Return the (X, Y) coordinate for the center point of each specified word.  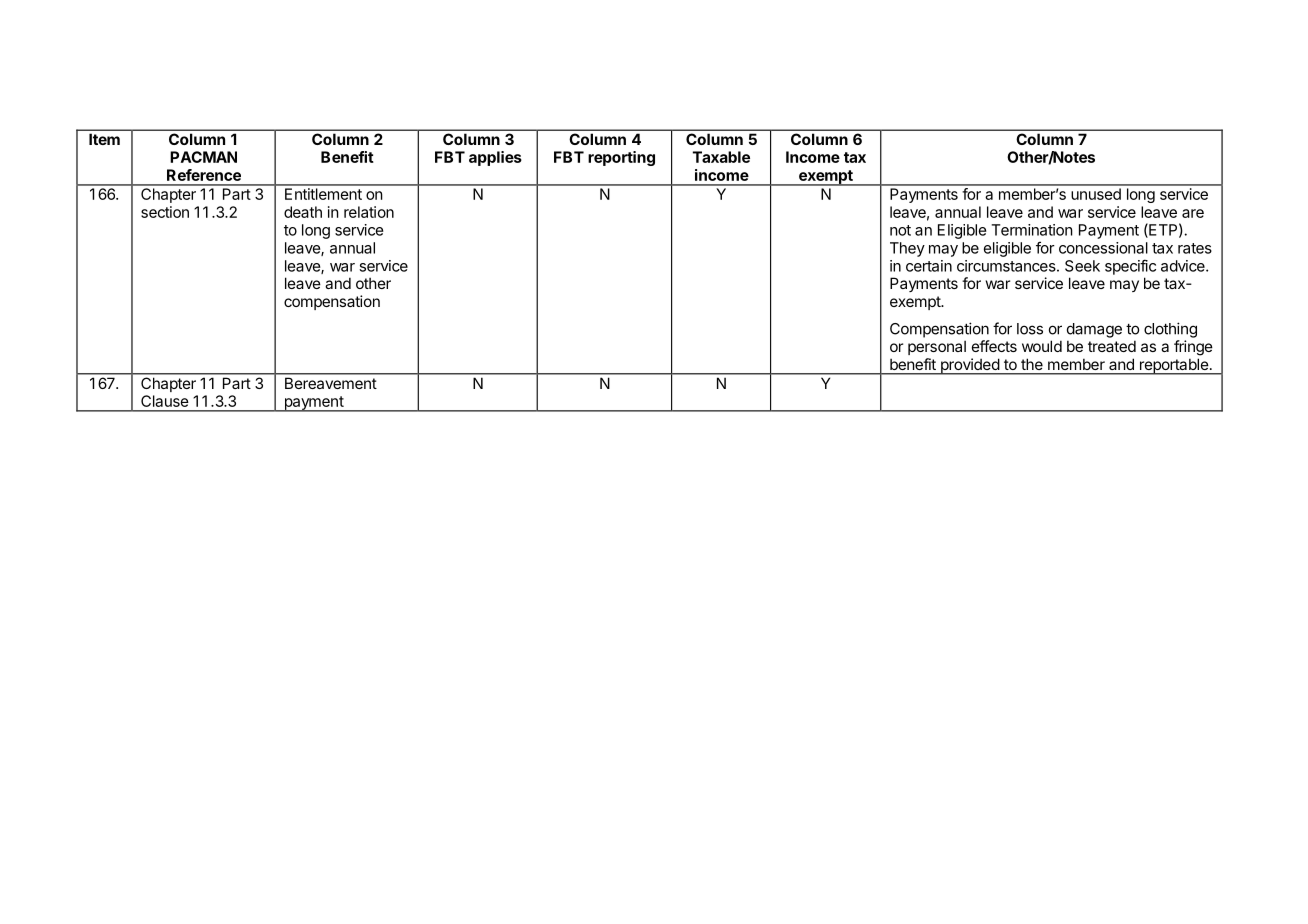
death (303, 212)
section (165, 212)
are (1193, 213)
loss (1030, 329)
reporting (621, 158)
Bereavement (331, 383)
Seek (1082, 266)
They (907, 249)
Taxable (721, 157)
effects (994, 346)
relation (369, 212)
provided (969, 366)
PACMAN (203, 157)
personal (937, 347)
